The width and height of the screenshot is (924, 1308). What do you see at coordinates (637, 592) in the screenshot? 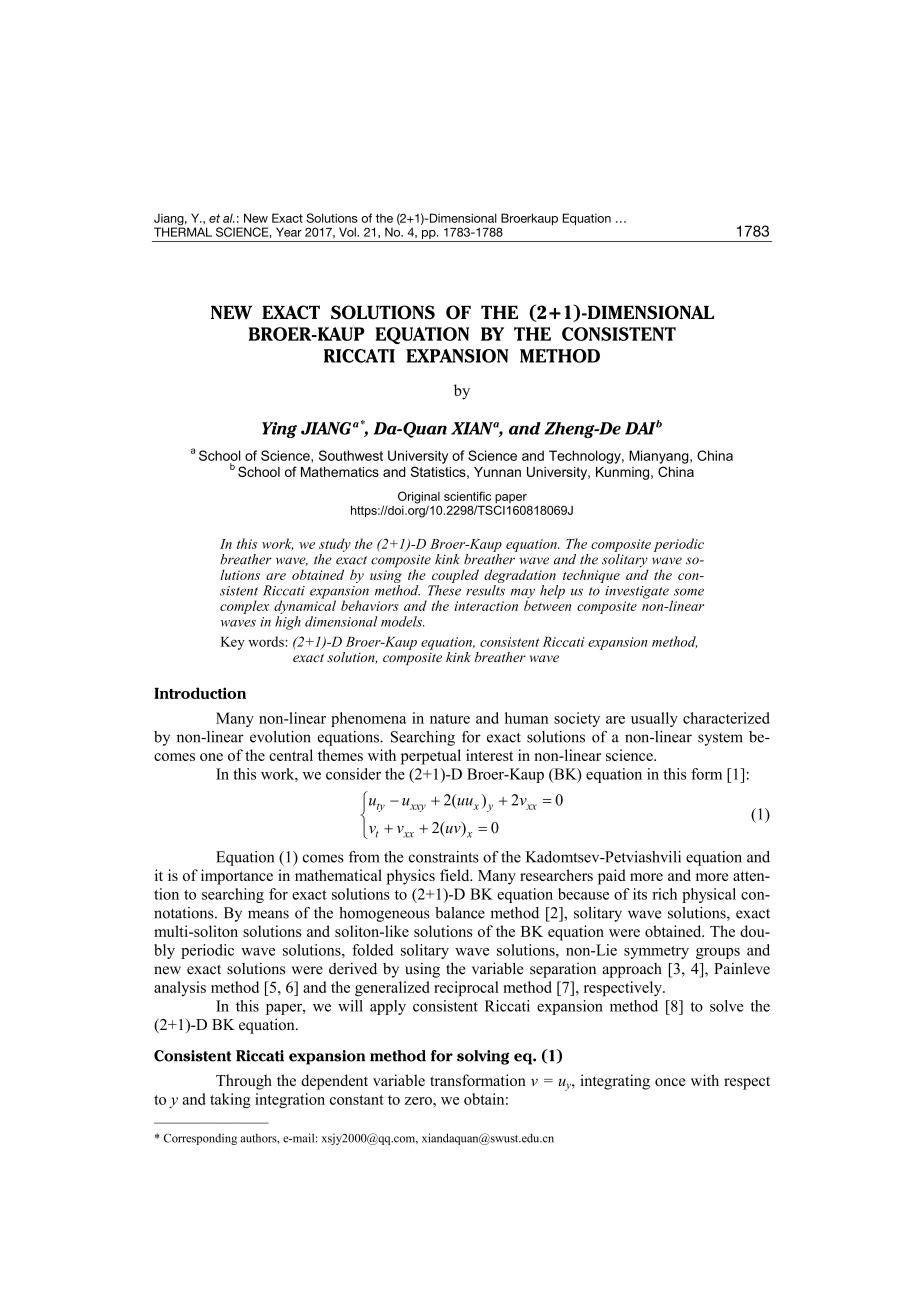
I see `investigate` at bounding box center [637, 592].
